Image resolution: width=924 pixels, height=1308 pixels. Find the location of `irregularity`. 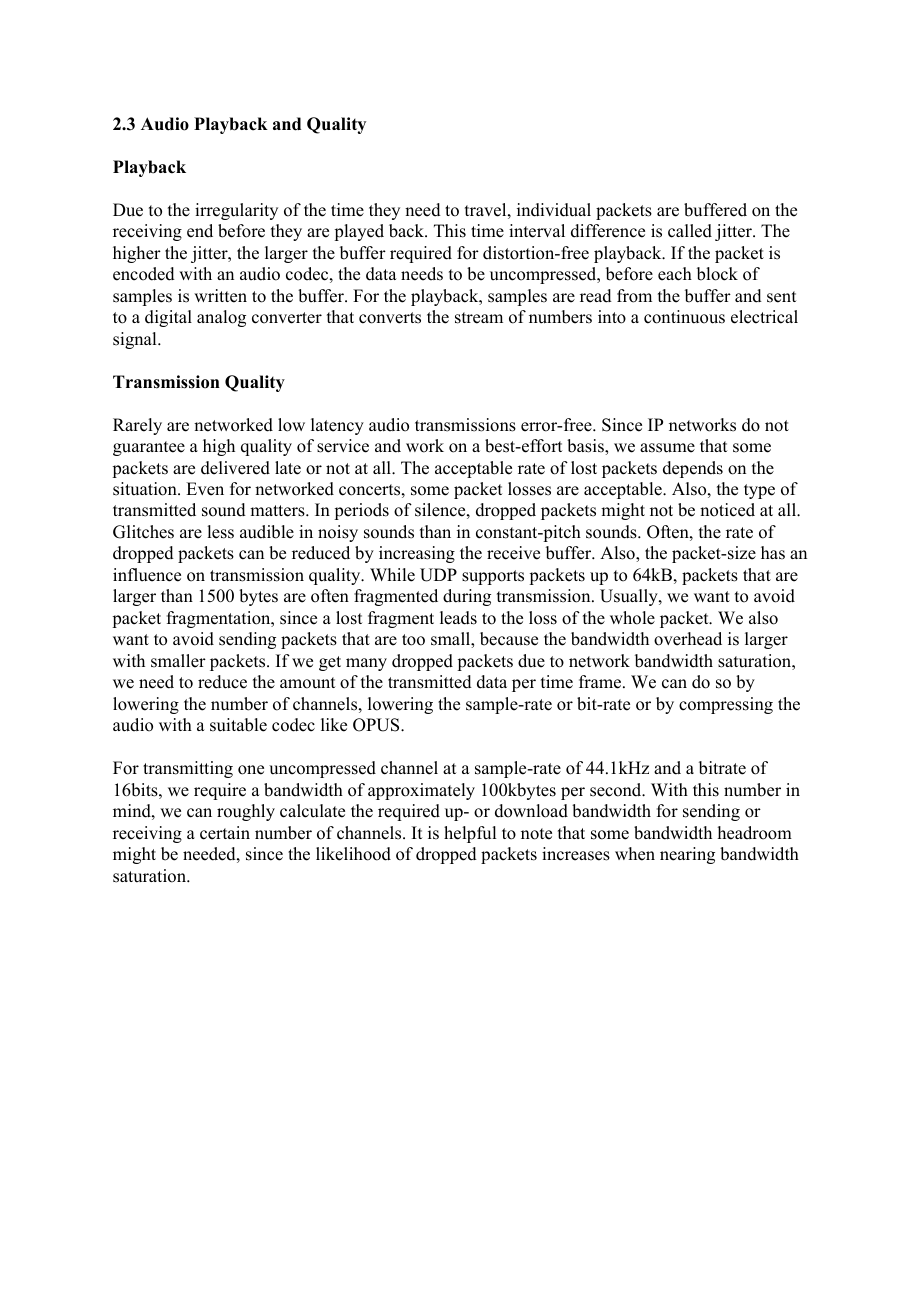

irregularity is located at coordinates (236, 211).
